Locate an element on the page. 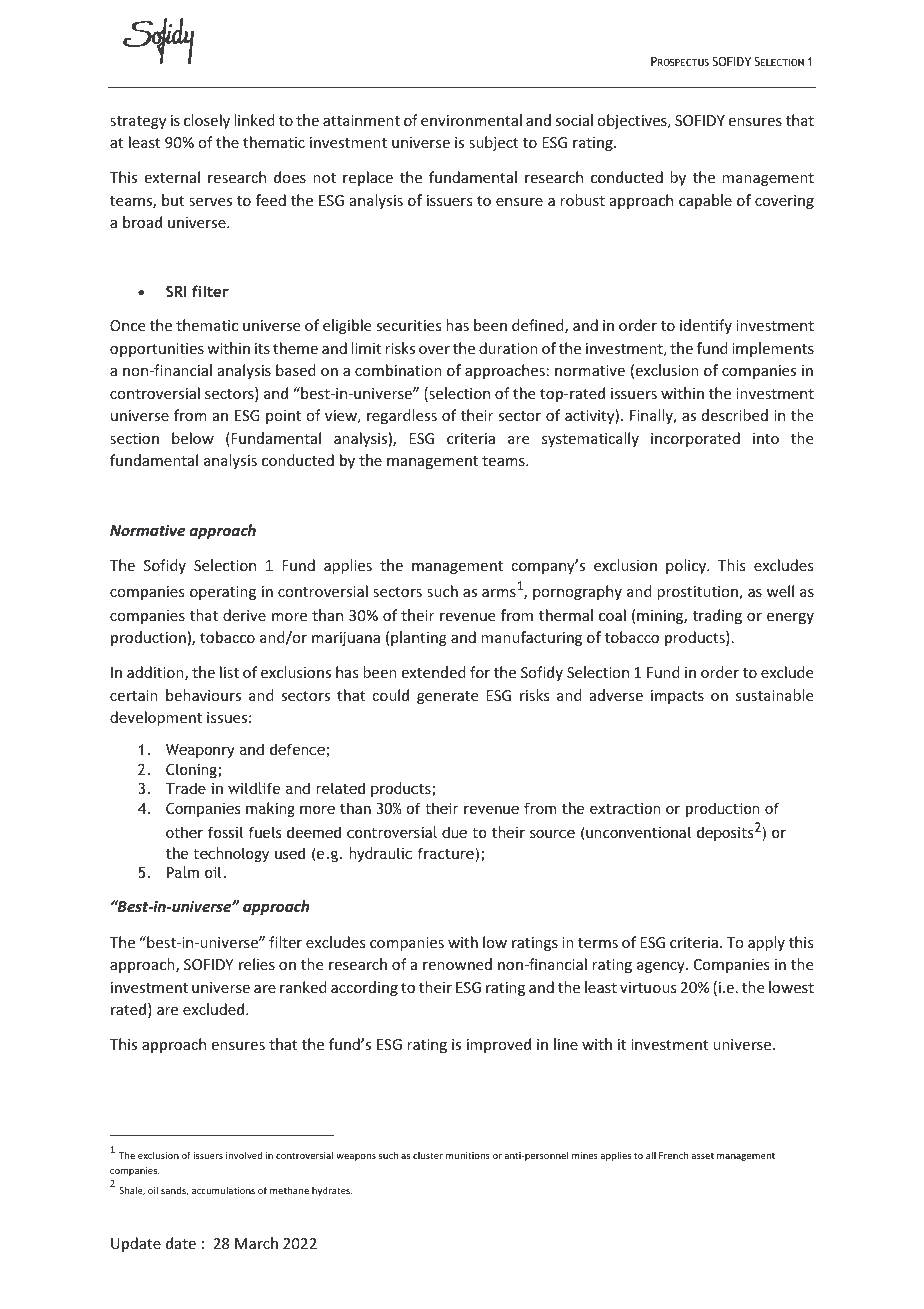 The image size is (924, 1309). capable is located at coordinates (705, 201).
